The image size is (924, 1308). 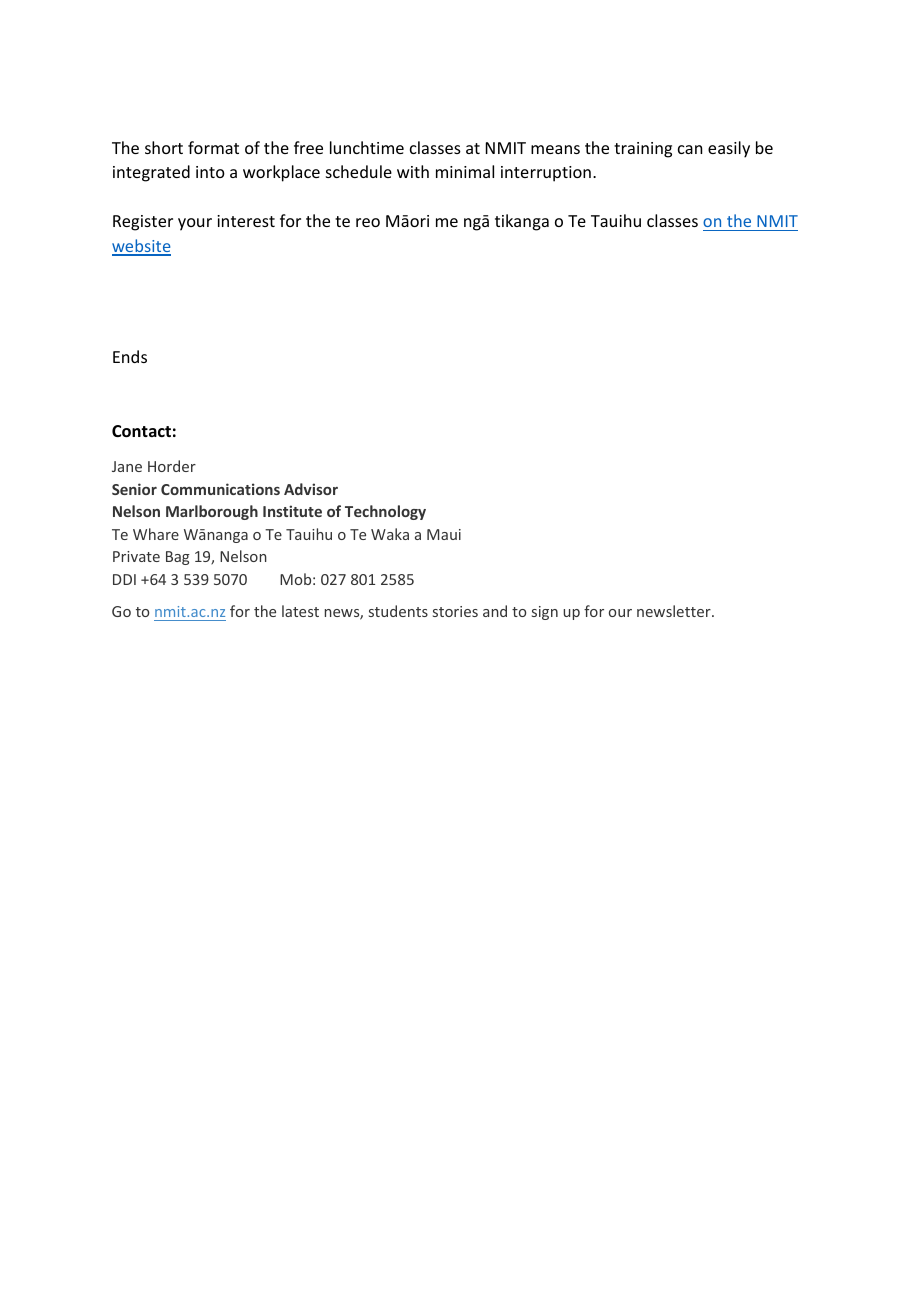 What do you see at coordinates (413, 171) in the screenshot?
I see `with` at bounding box center [413, 171].
